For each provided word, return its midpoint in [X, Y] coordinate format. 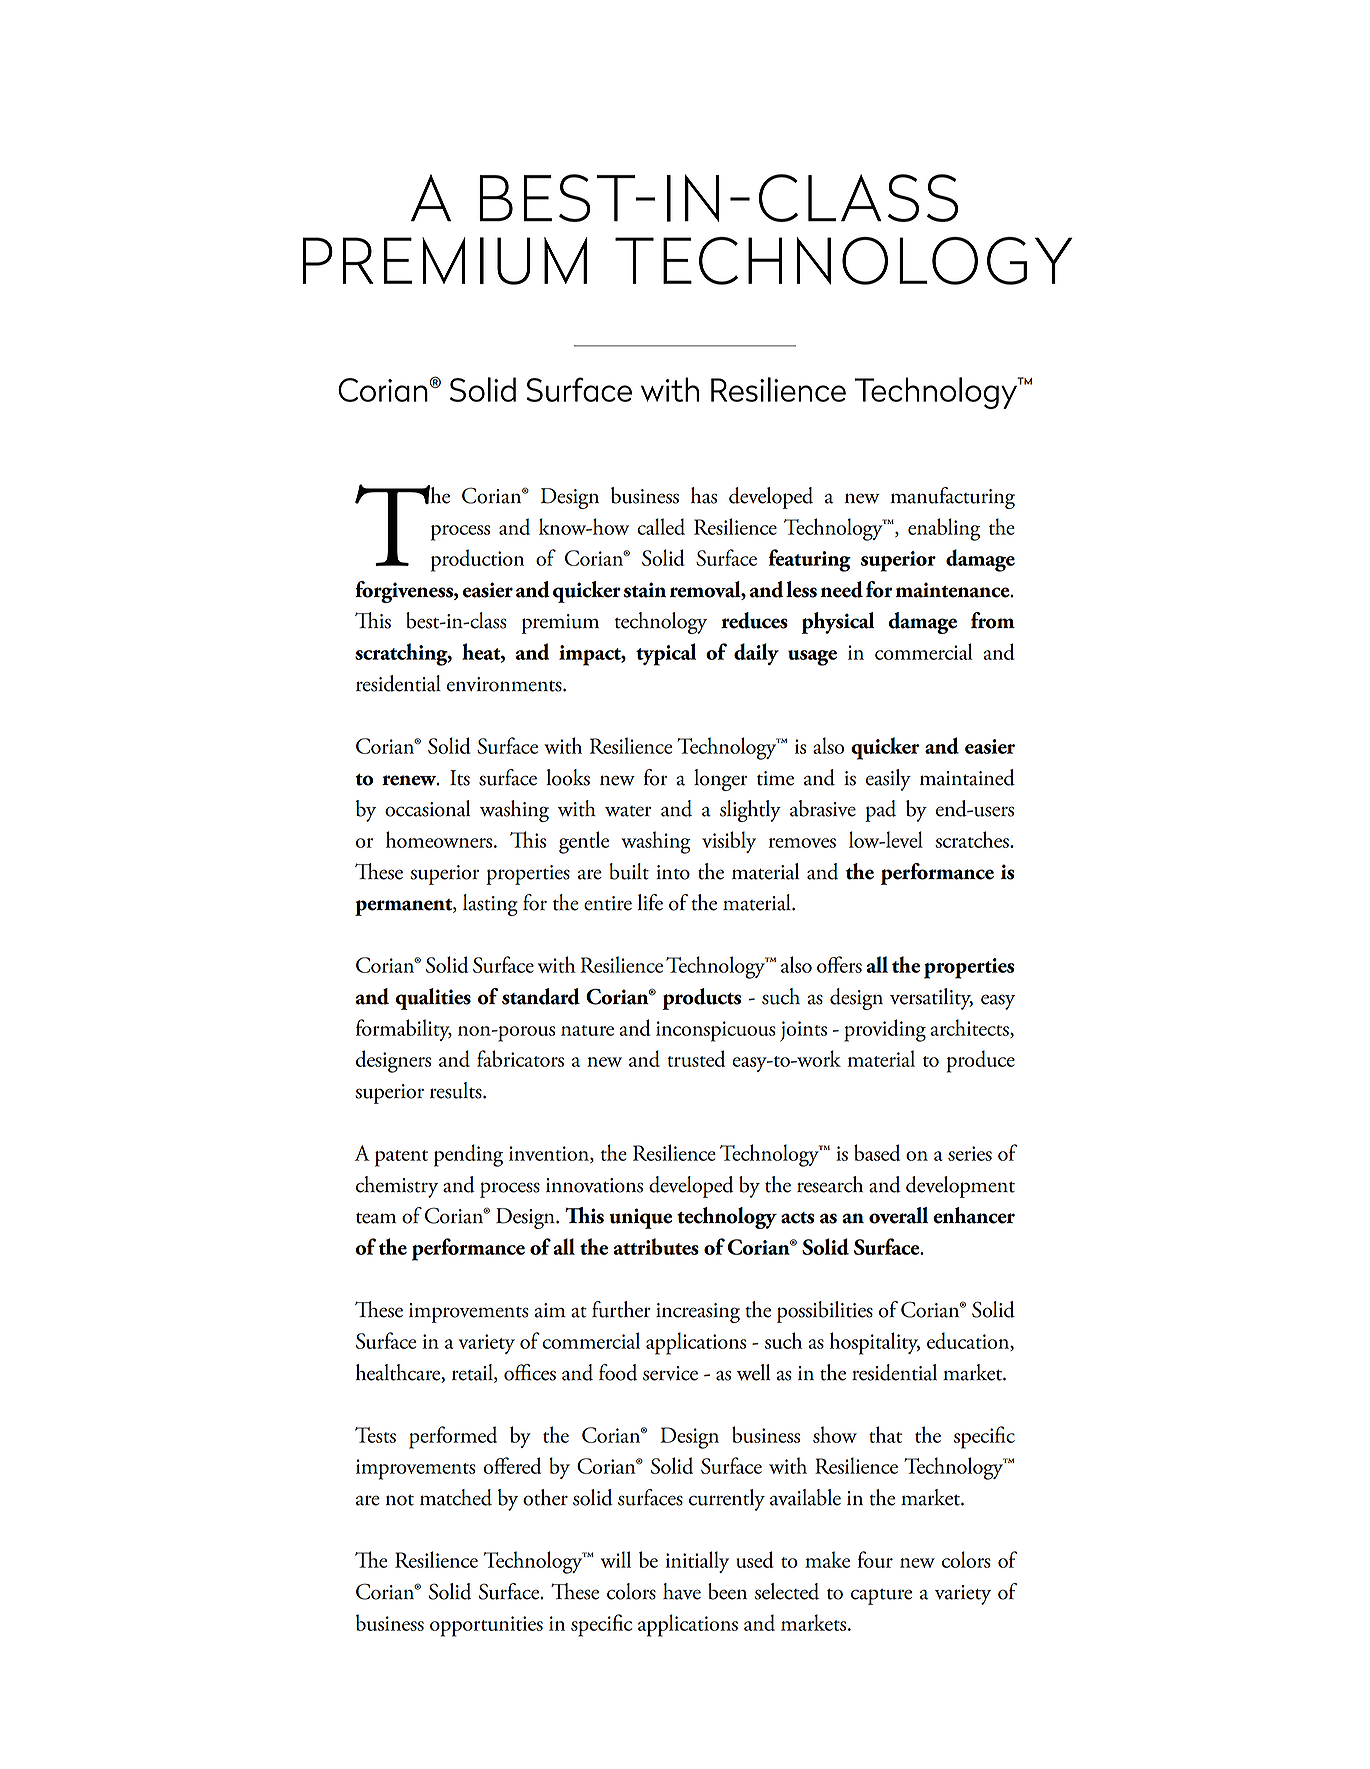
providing [885, 1030]
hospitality [875, 1343]
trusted [696, 1058]
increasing [698, 1313]
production [477, 560]
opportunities [486, 1626]
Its [460, 778]
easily [888, 780]
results [457, 1090]
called [661, 526]
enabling [944, 529]
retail [473, 1373]
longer [720, 780]
